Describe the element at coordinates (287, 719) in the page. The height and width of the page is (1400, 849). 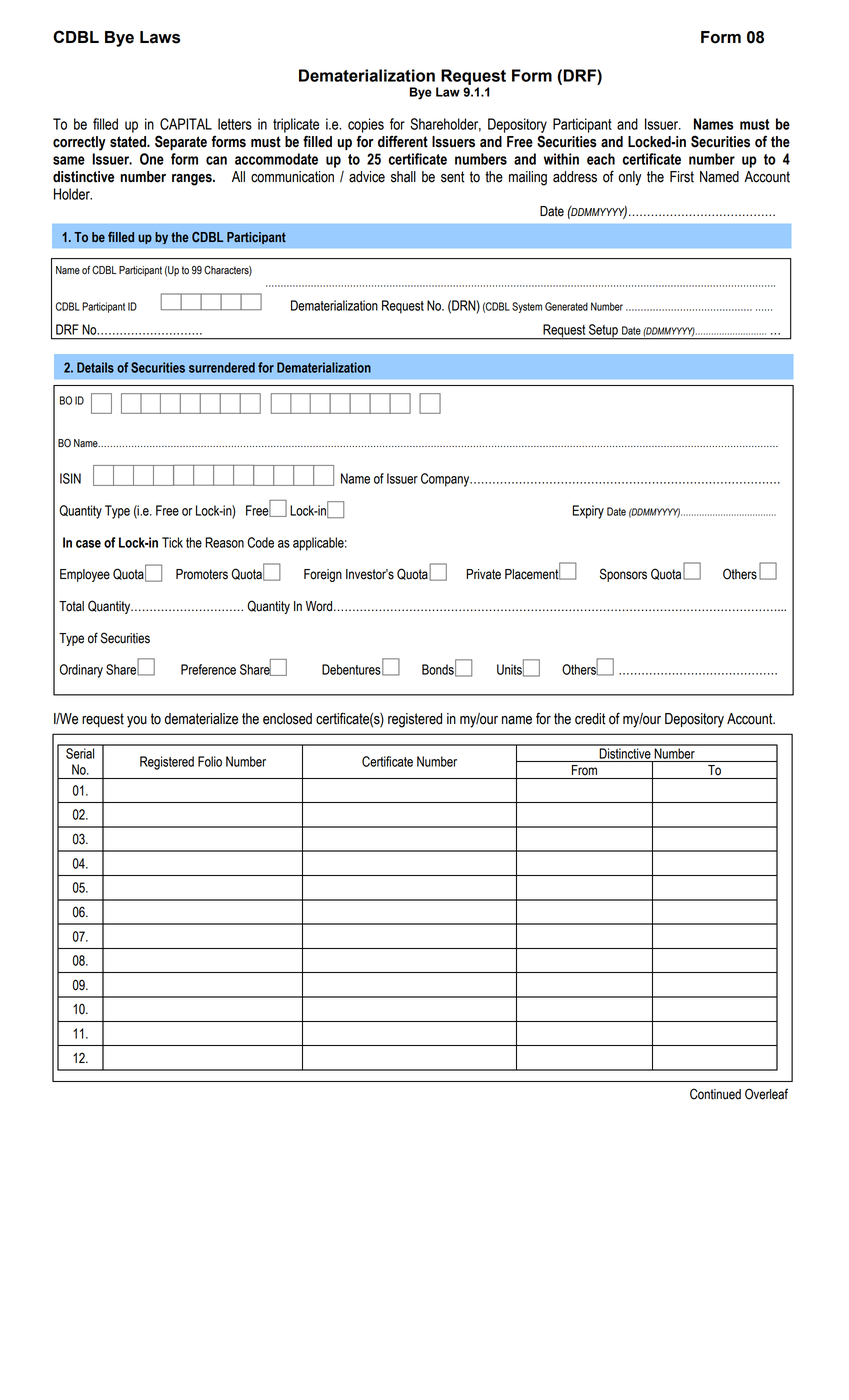
I see `enclosed` at that location.
